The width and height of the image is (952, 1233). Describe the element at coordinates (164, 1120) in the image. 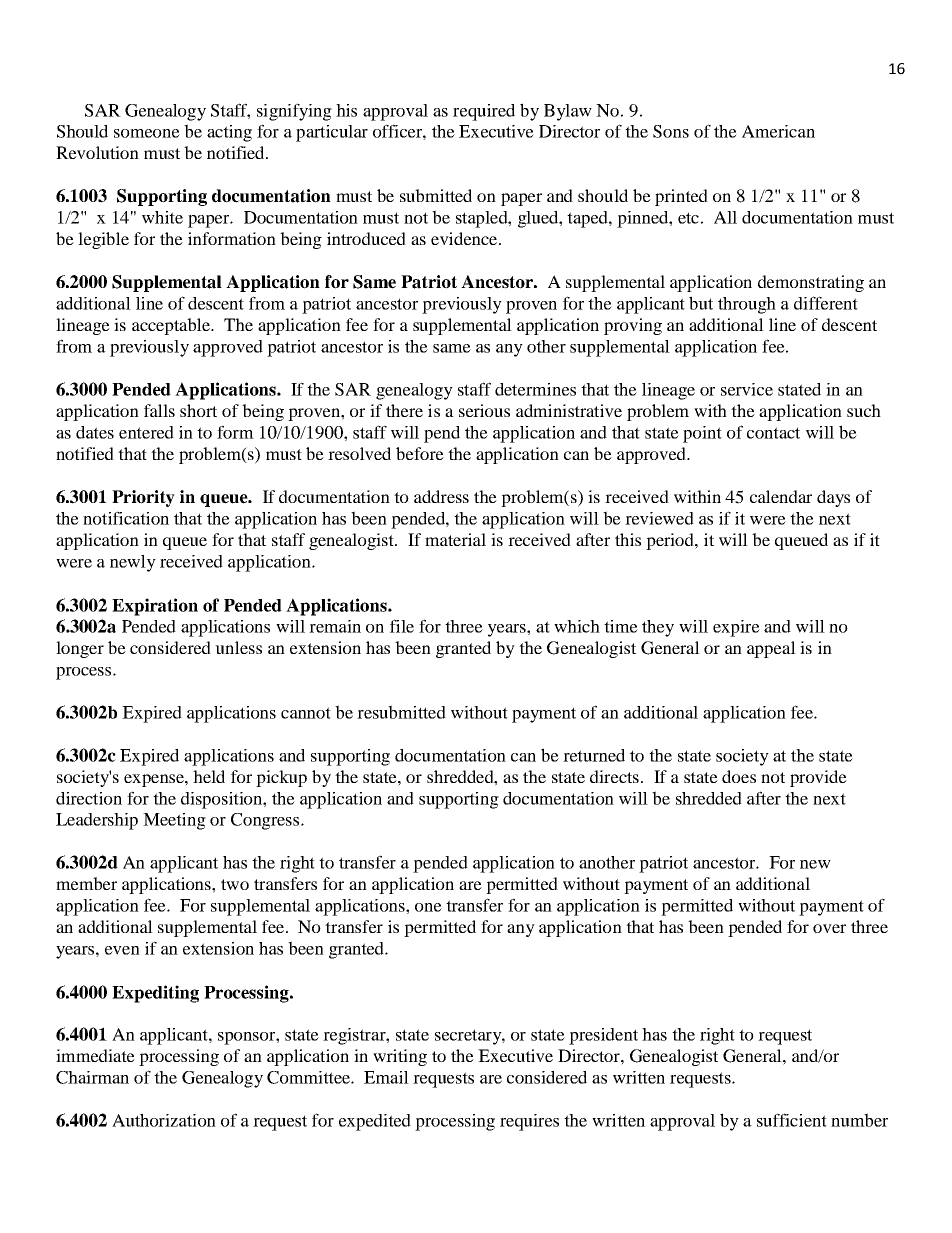

I see `Authorization` at that location.
